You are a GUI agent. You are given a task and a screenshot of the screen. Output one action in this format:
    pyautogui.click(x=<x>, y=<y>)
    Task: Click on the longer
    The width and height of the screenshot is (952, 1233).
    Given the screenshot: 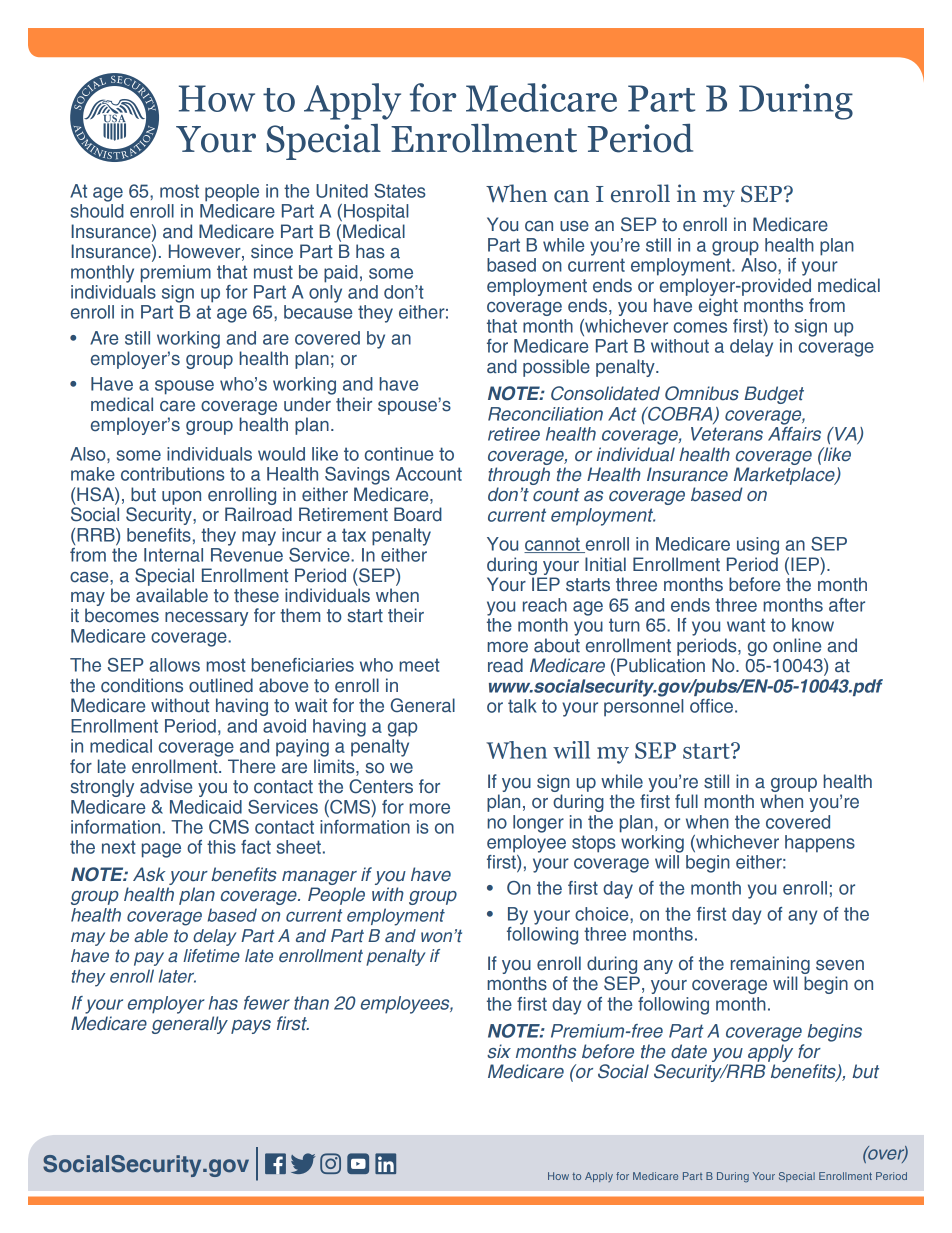 What is the action you would take?
    pyautogui.click(x=538, y=824)
